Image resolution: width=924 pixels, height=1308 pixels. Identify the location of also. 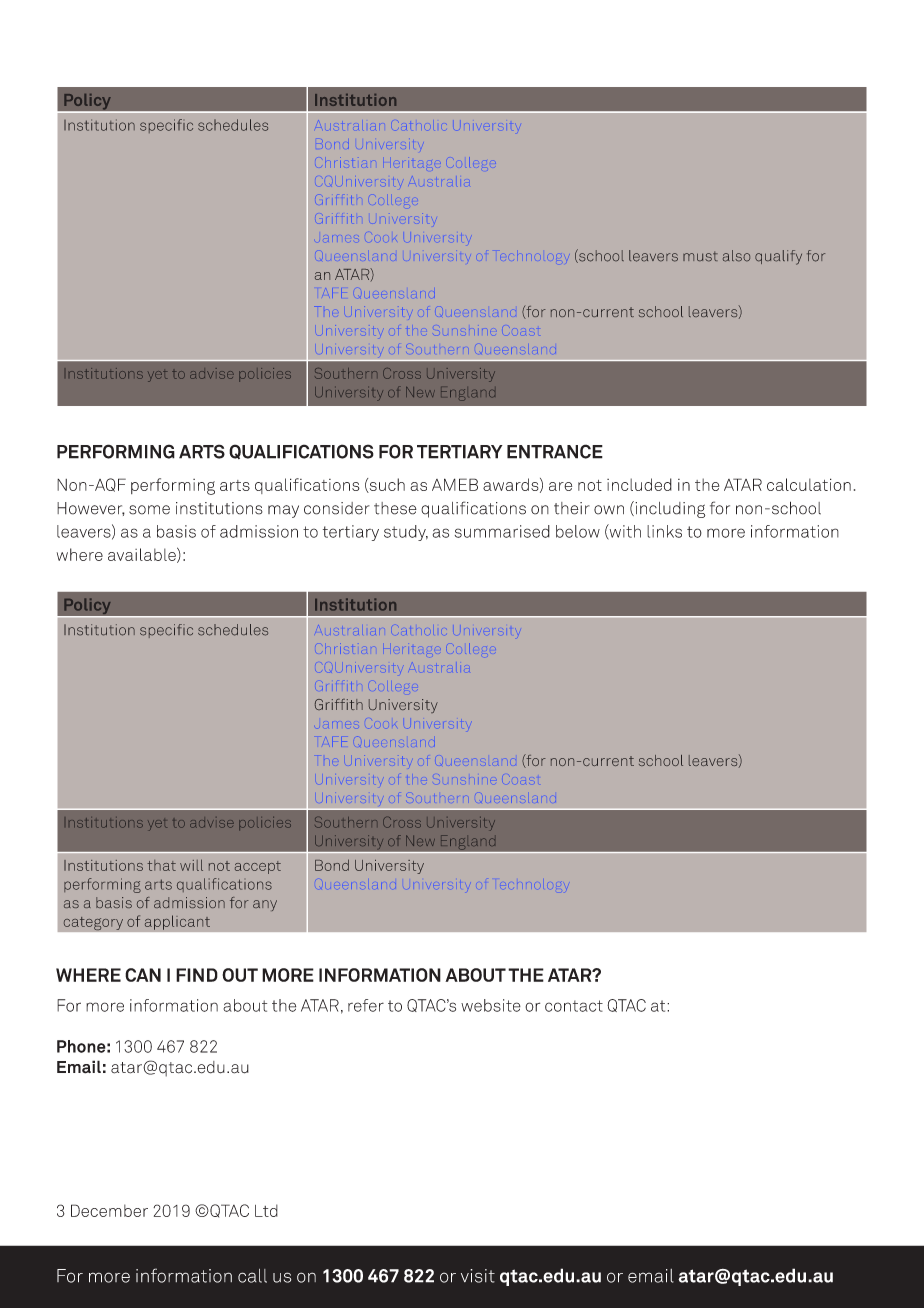
(736, 256).
